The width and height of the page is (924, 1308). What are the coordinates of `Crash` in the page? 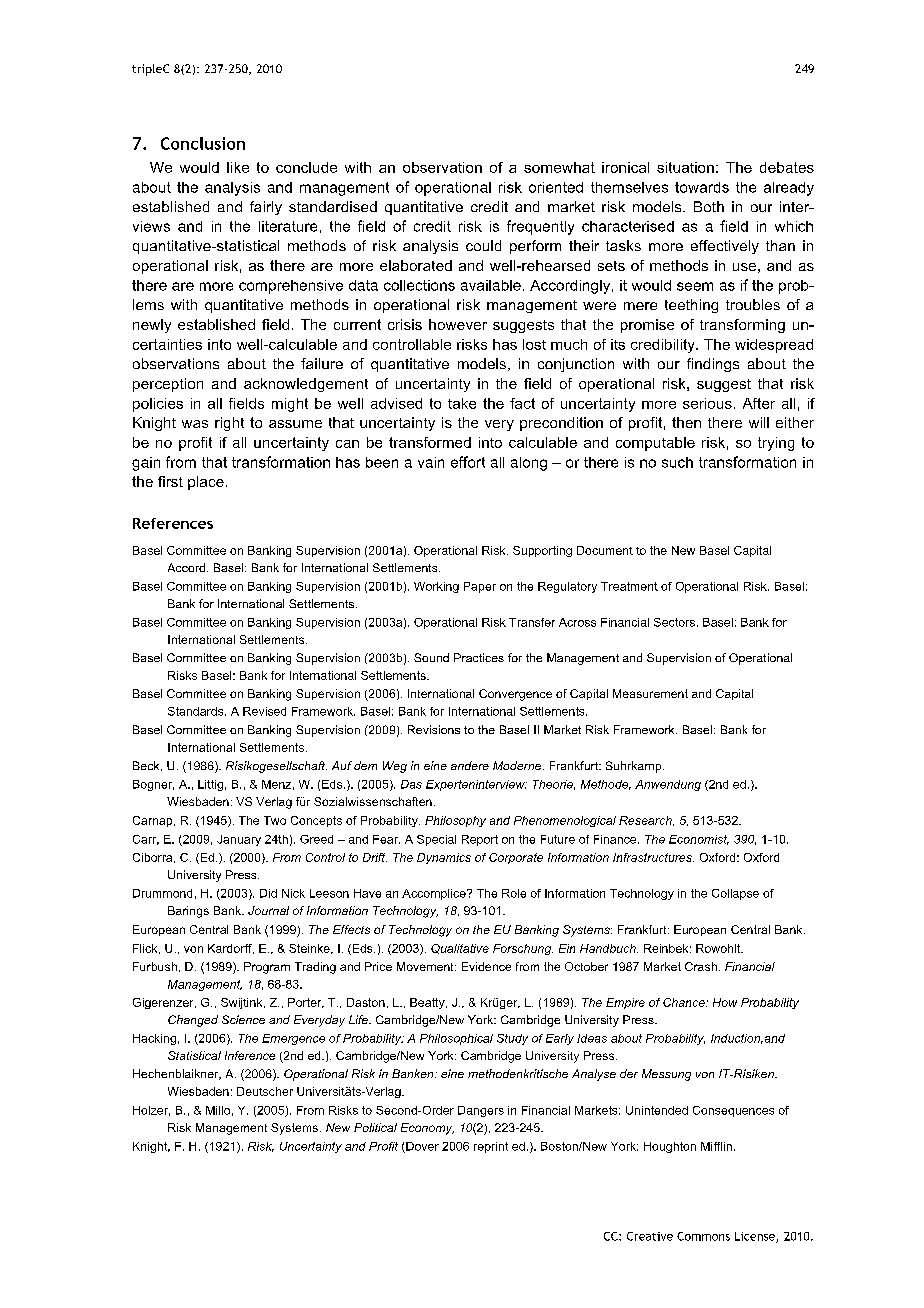 It's located at (701, 966).
